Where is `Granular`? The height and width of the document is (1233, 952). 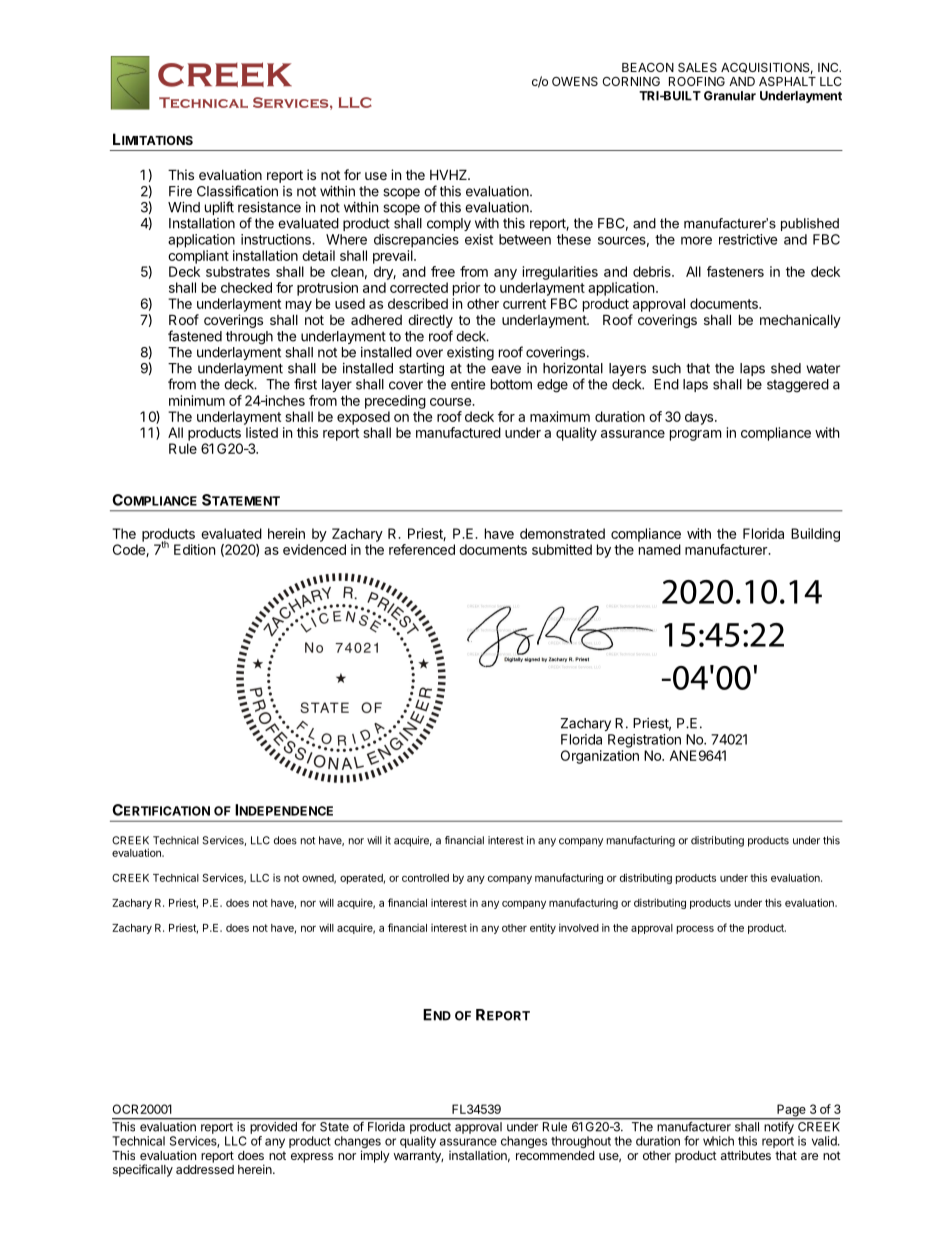
Granular is located at coordinates (730, 96).
